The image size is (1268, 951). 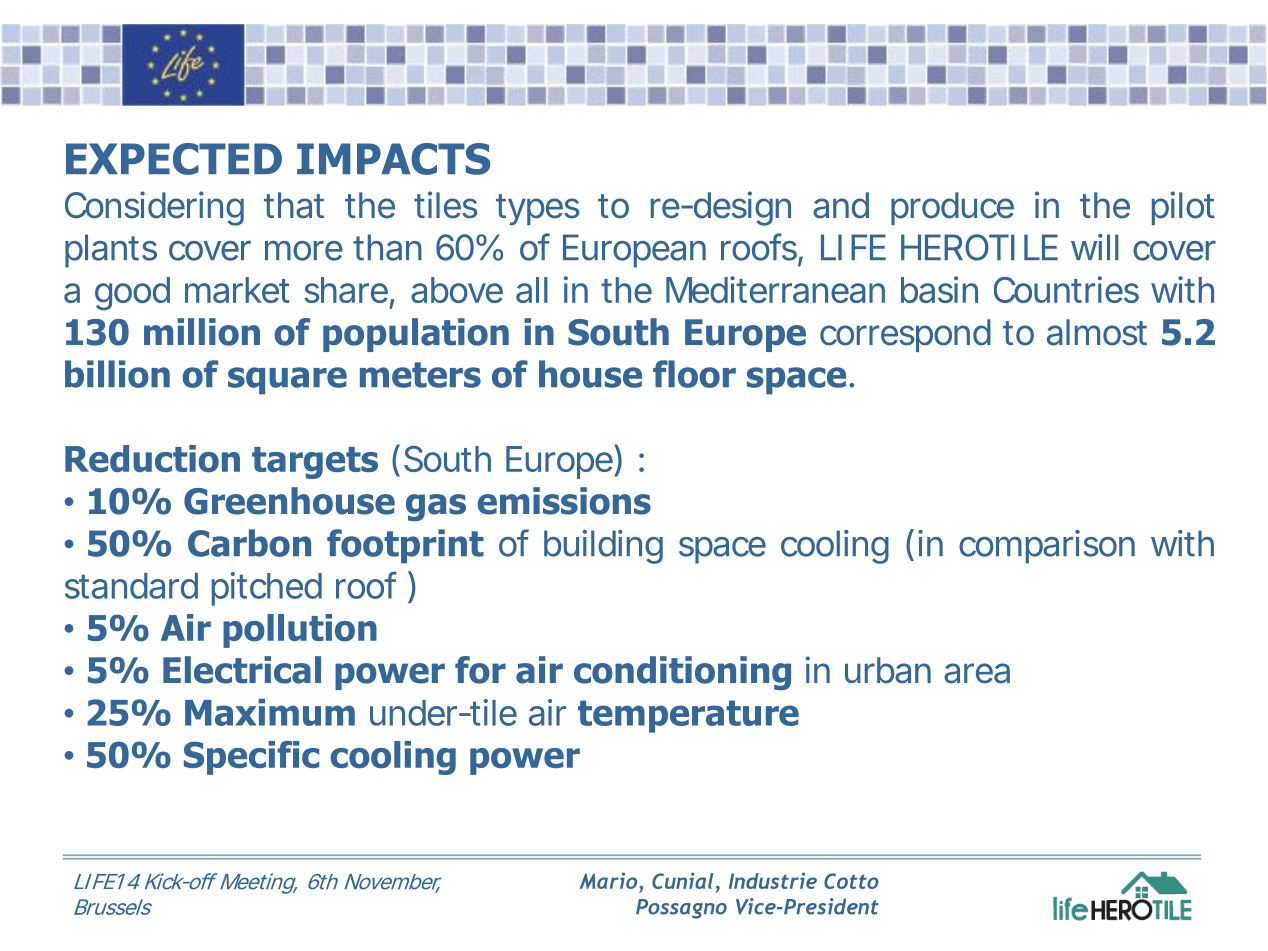 What do you see at coordinates (251, 758) in the screenshot?
I see `Specific` at bounding box center [251, 758].
